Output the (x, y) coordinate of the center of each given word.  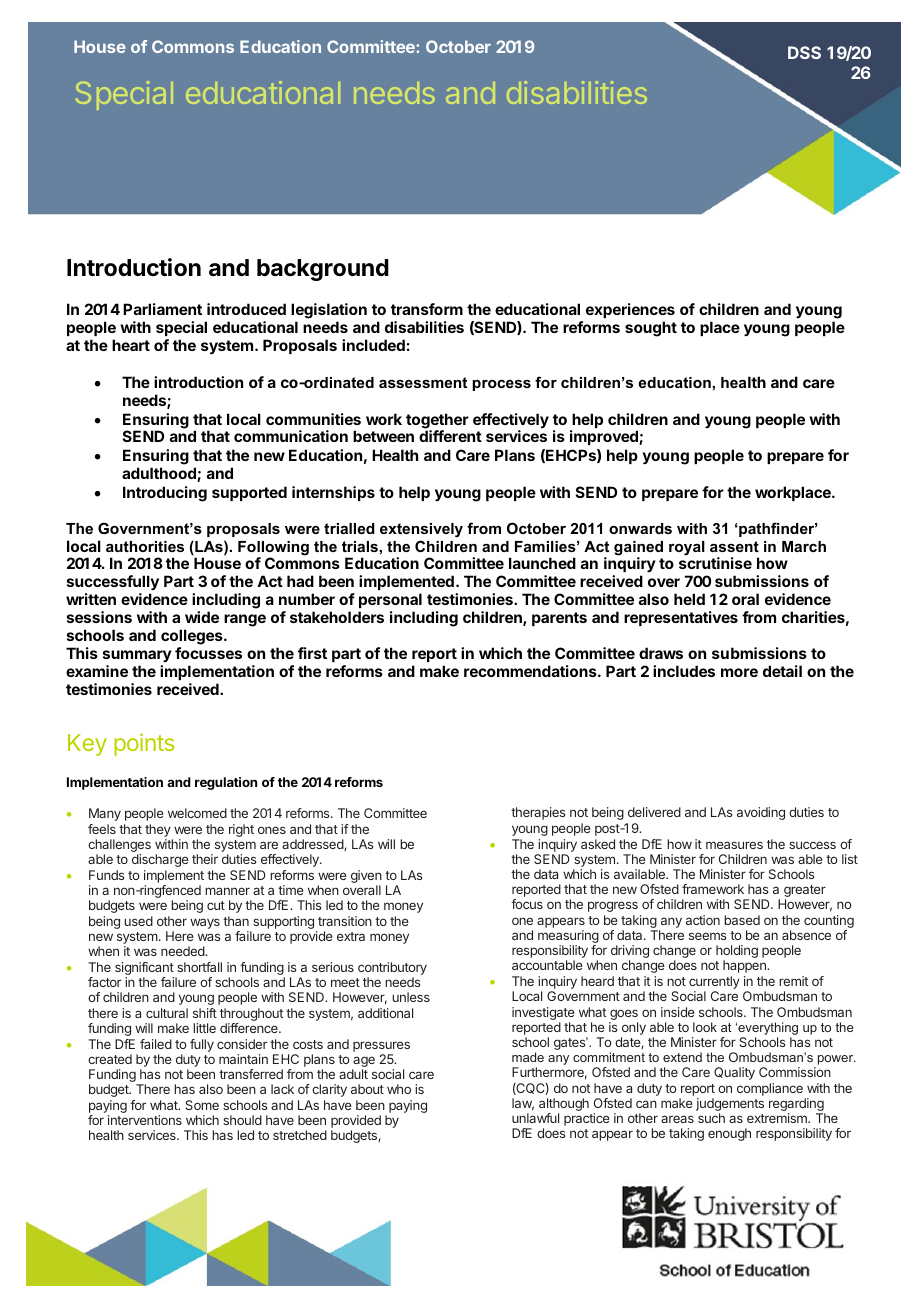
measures (734, 845)
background (323, 270)
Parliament (162, 309)
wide (202, 617)
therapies (538, 813)
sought (651, 329)
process (501, 385)
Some (202, 1105)
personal (390, 600)
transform (427, 309)
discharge (160, 860)
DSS (804, 52)
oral (745, 599)
